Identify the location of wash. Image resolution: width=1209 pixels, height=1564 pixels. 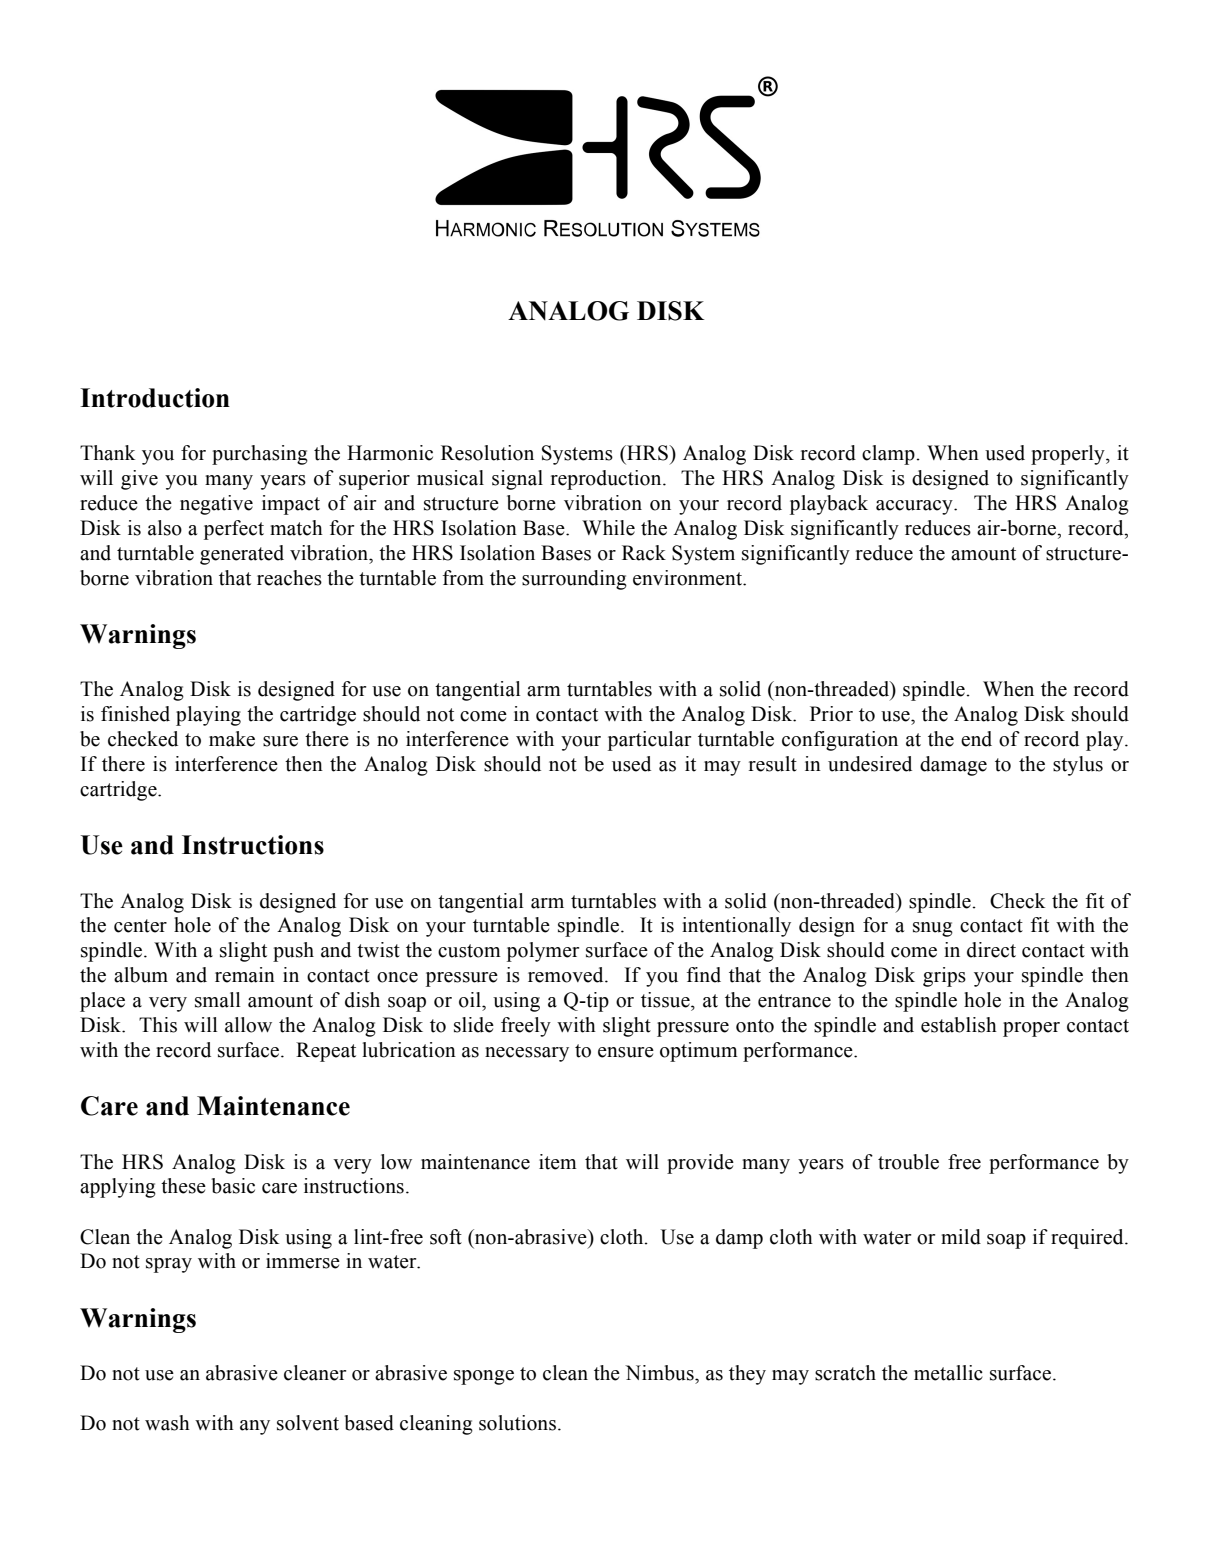
(167, 1423).
